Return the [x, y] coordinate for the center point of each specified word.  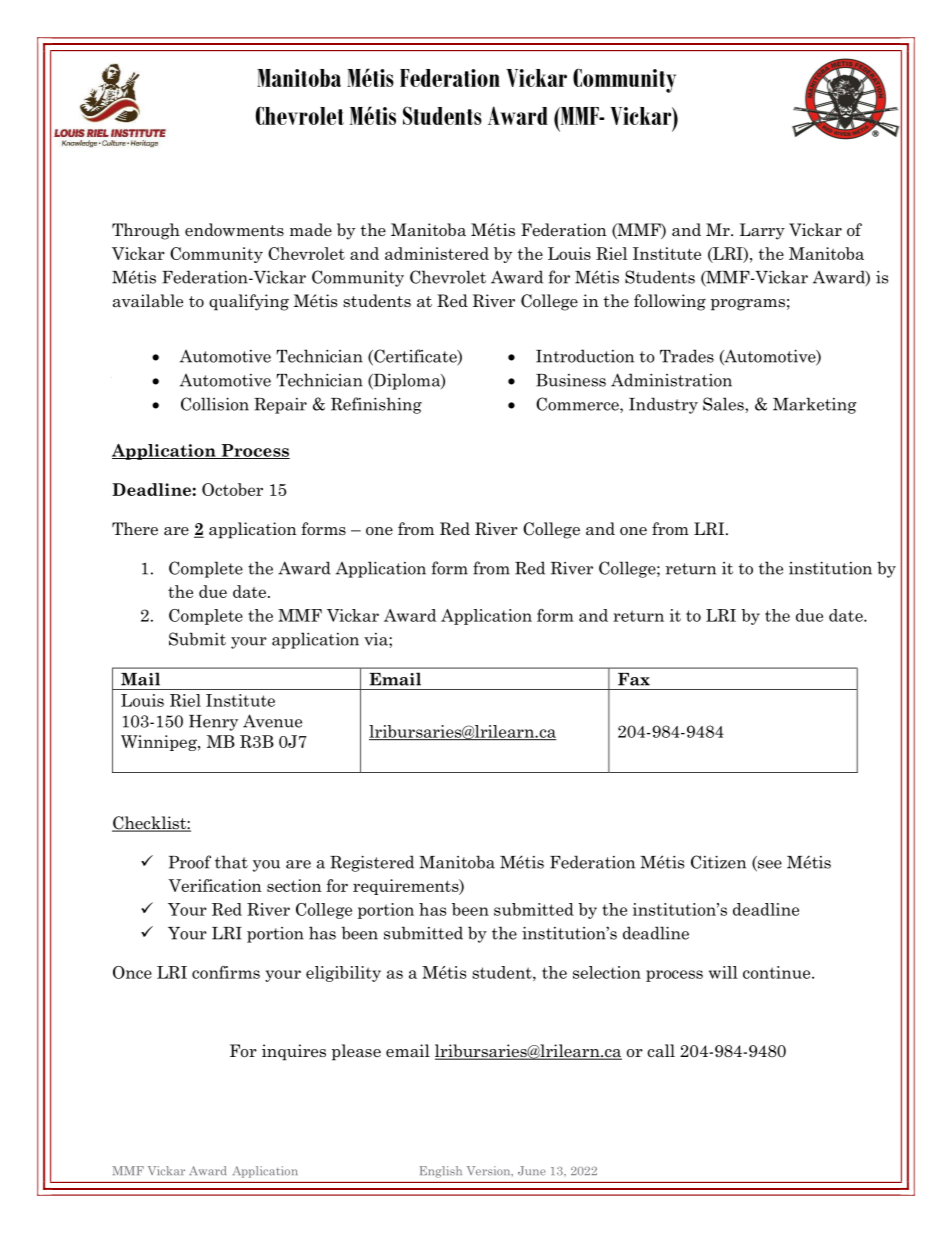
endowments [234, 230]
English [441, 1172]
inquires [294, 1052]
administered [437, 253]
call [661, 1051]
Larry [762, 231]
